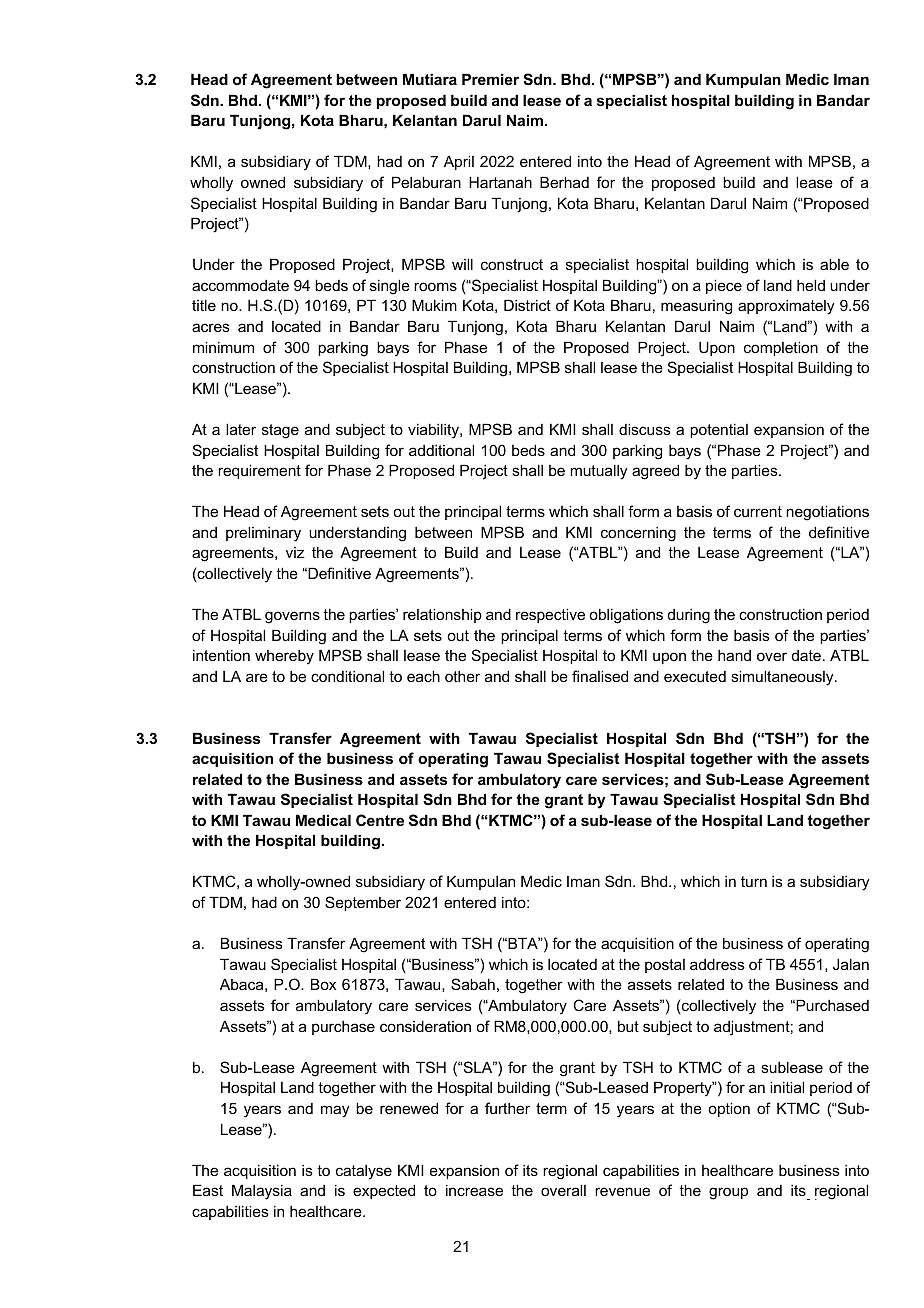  I want to click on minimum, so click(223, 347).
